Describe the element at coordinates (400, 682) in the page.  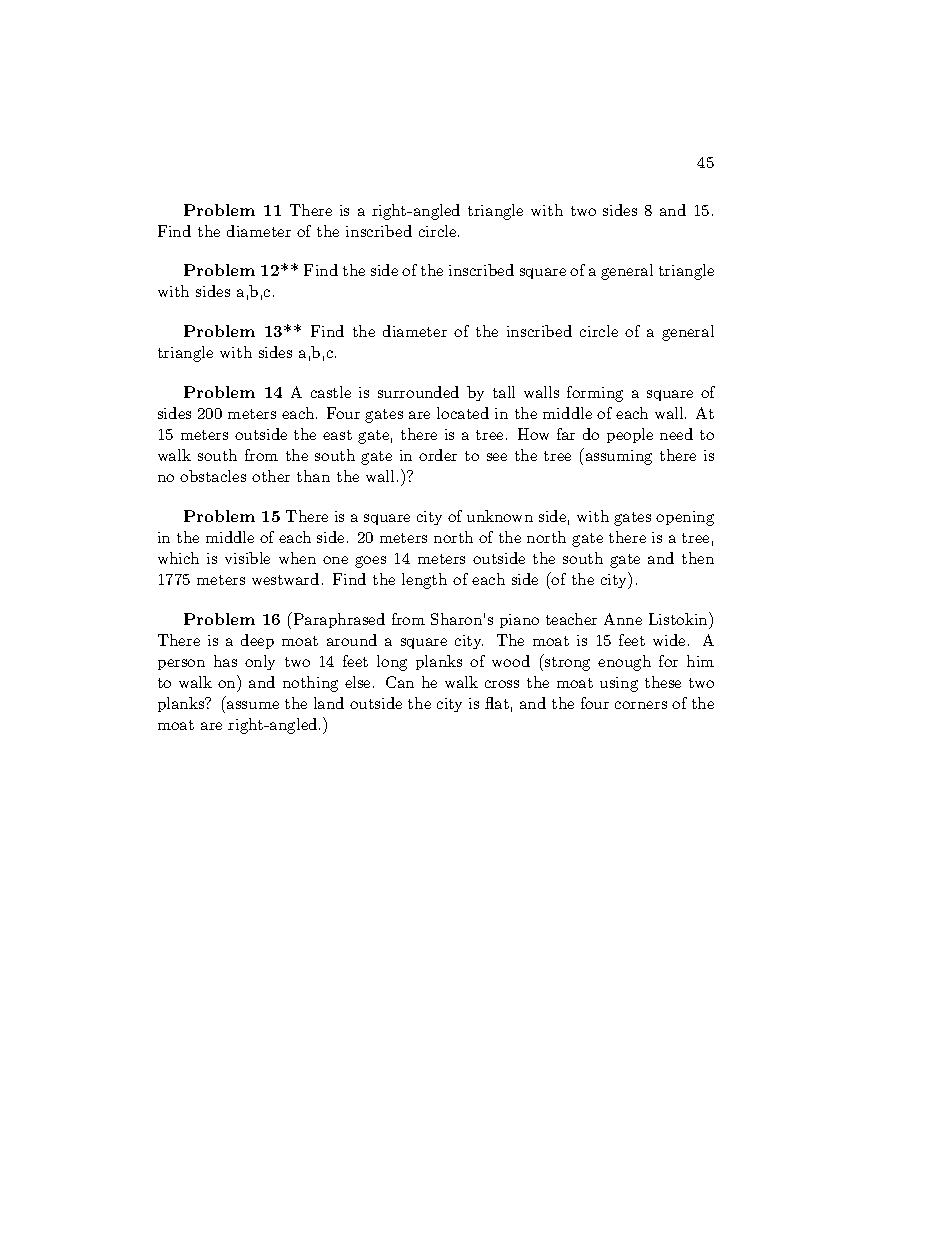
I see `Can` at that location.
